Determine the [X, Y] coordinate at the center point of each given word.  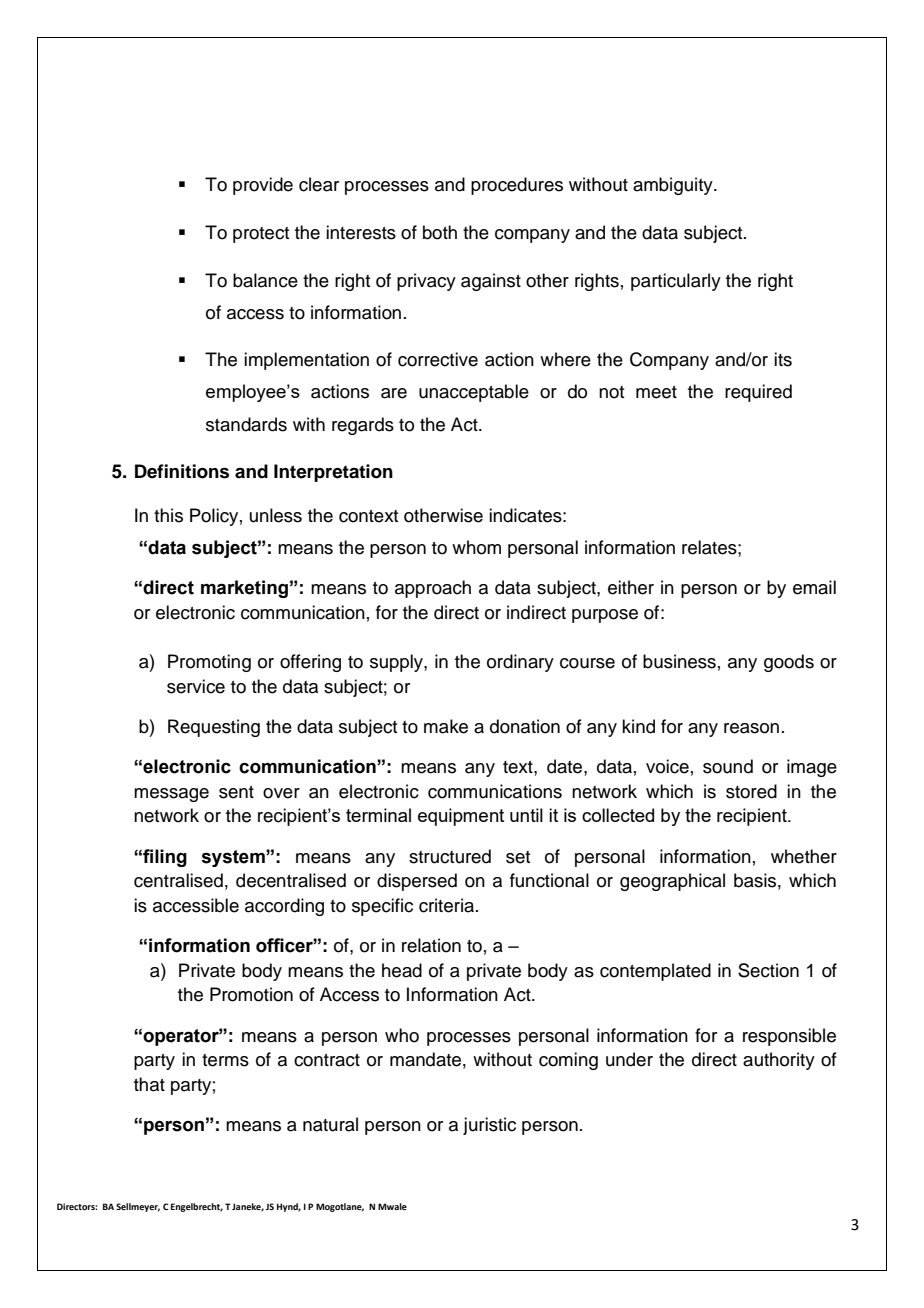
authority [779, 1061]
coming [568, 1061]
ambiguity [674, 186]
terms [225, 1060]
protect [261, 235]
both [440, 232]
